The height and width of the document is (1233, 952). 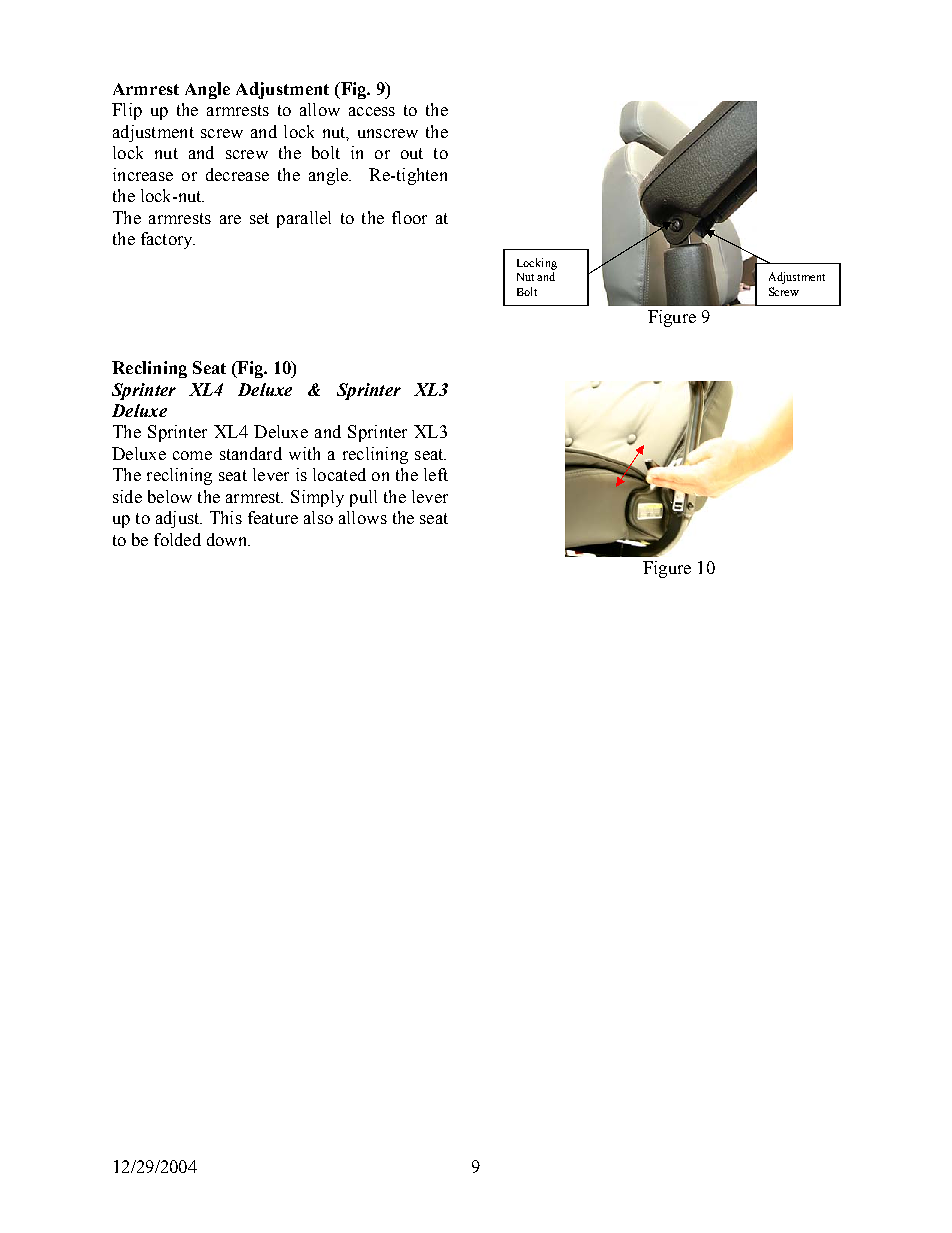 I want to click on set, so click(x=259, y=218).
